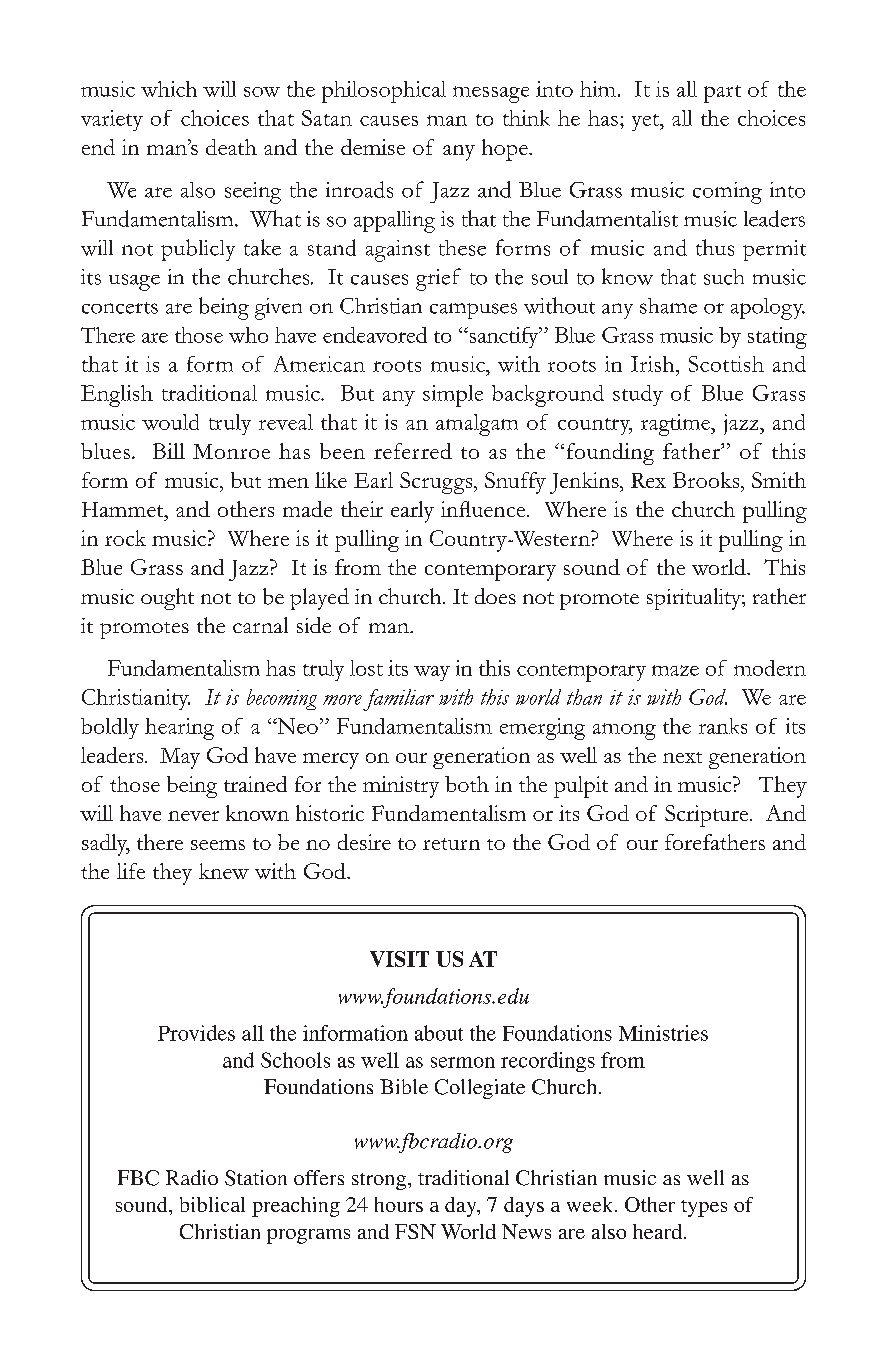 The image size is (887, 1372). Describe the element at coordinates (675, 670) in the screenshot. I see `maze` at that location.
